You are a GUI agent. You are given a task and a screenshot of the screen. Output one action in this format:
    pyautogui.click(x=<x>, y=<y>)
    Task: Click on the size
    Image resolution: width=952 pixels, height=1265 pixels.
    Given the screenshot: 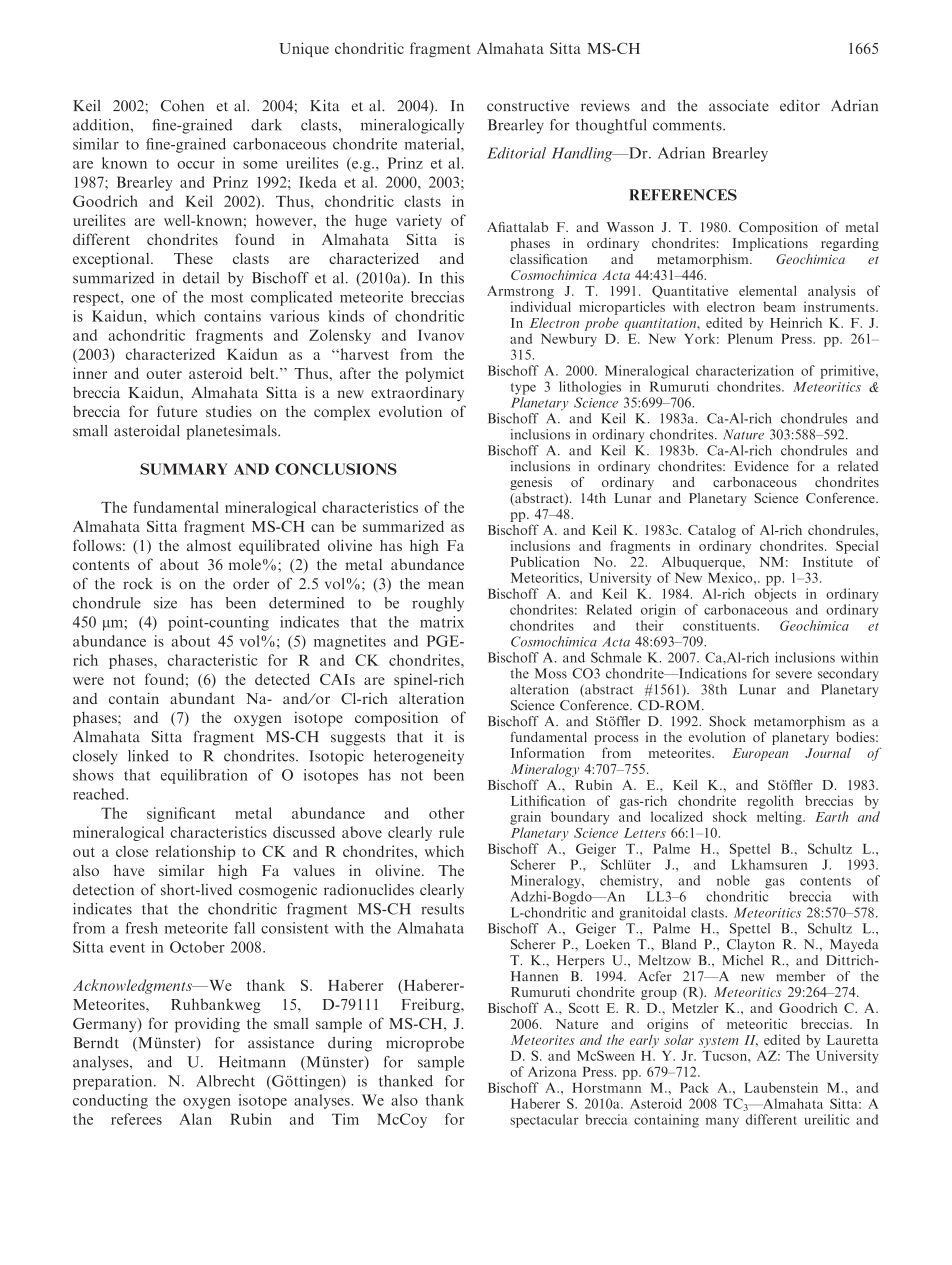 What is the action you would take?
    pyautogui.click(x=165, y=603)
